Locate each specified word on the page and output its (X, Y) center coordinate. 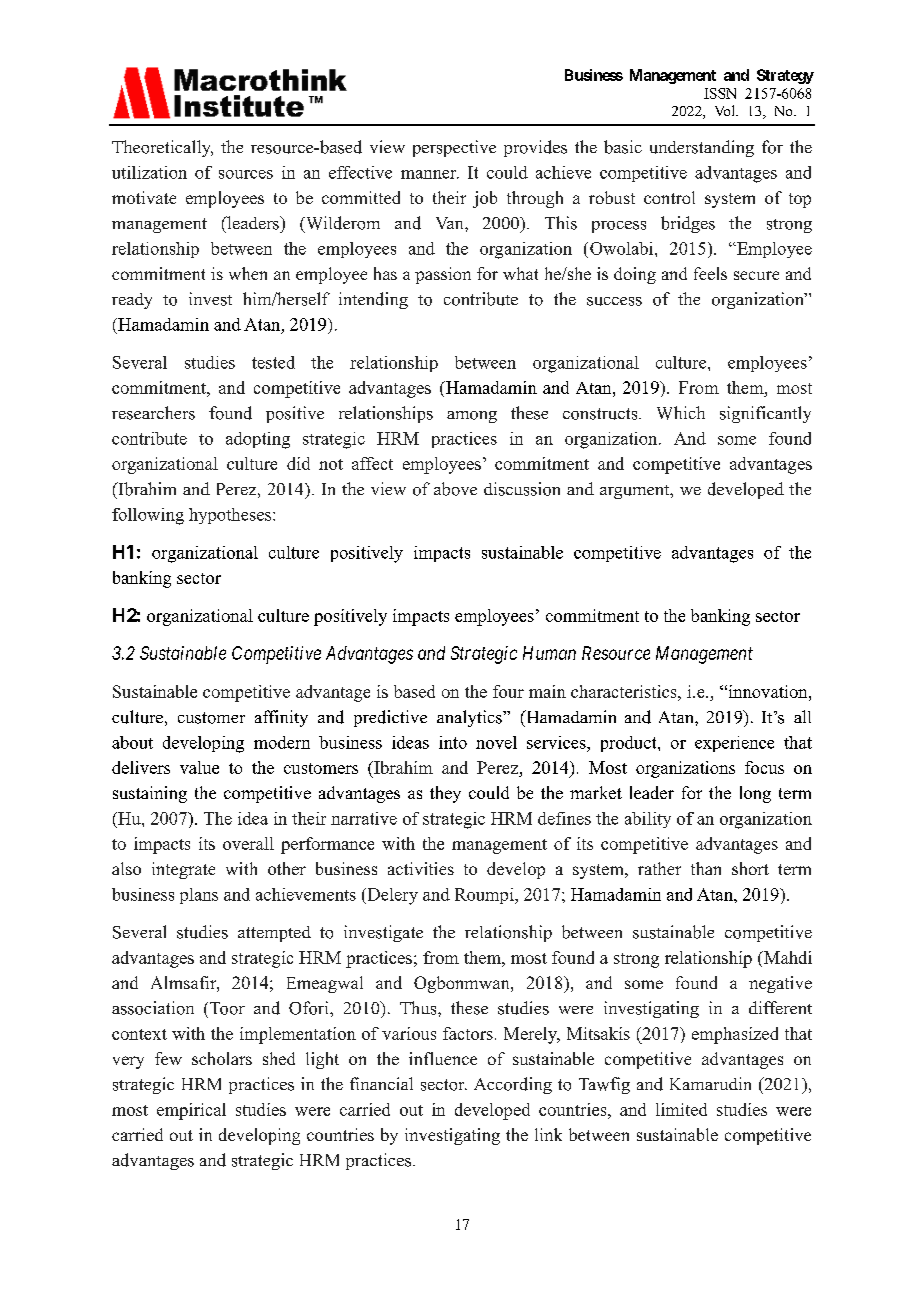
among (472, 417)
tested (273, 362)
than (706, 868)
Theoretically (162, 148)
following (148, 516)
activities (421, 868)
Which (681, 413)
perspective (454, 148)
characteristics (625, 691)
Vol (726, 110)
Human (549, 653)
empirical (191, 1111)
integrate (183, 870)
